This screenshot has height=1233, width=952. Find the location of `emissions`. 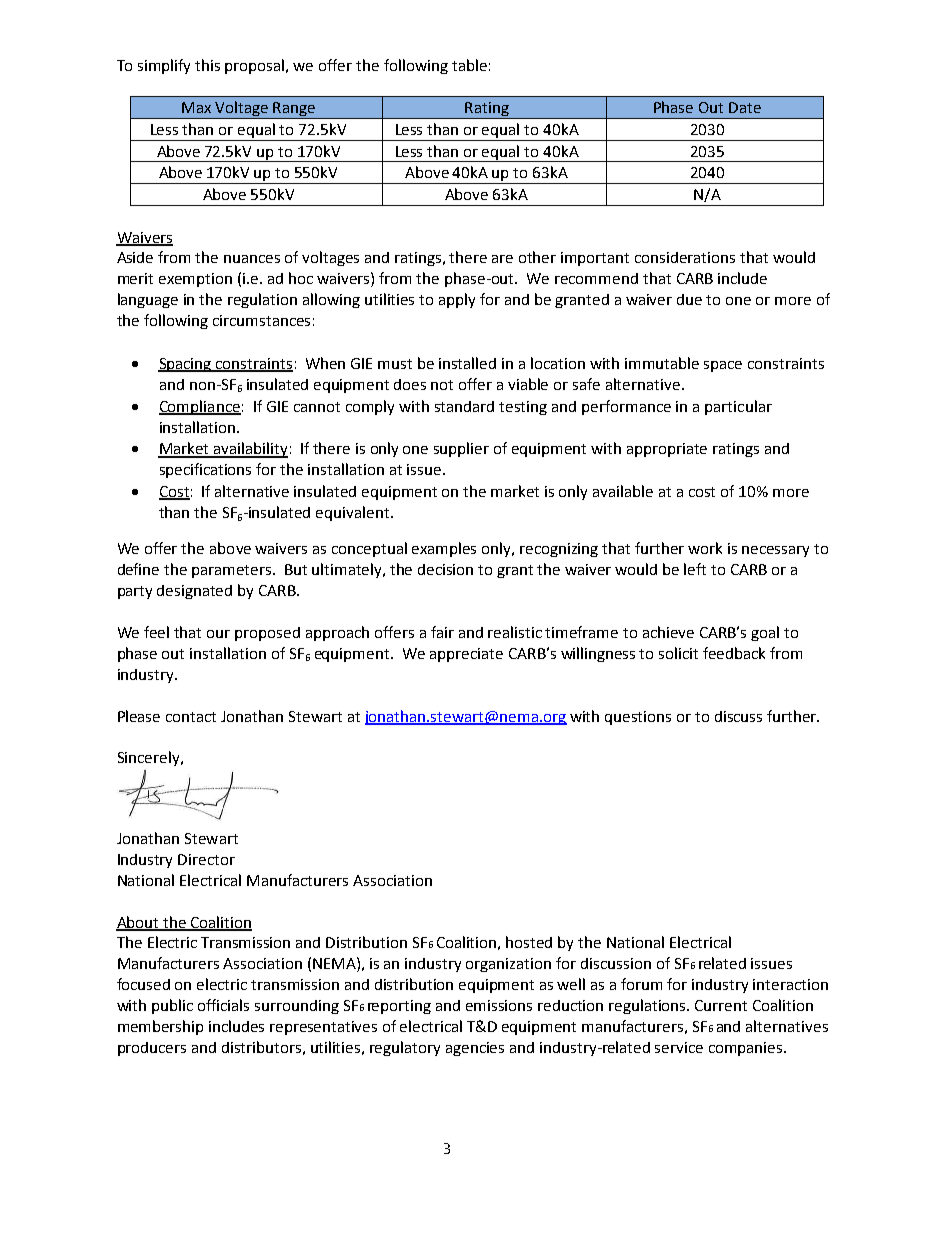

emissions is located at coordinates (499, 1005).
